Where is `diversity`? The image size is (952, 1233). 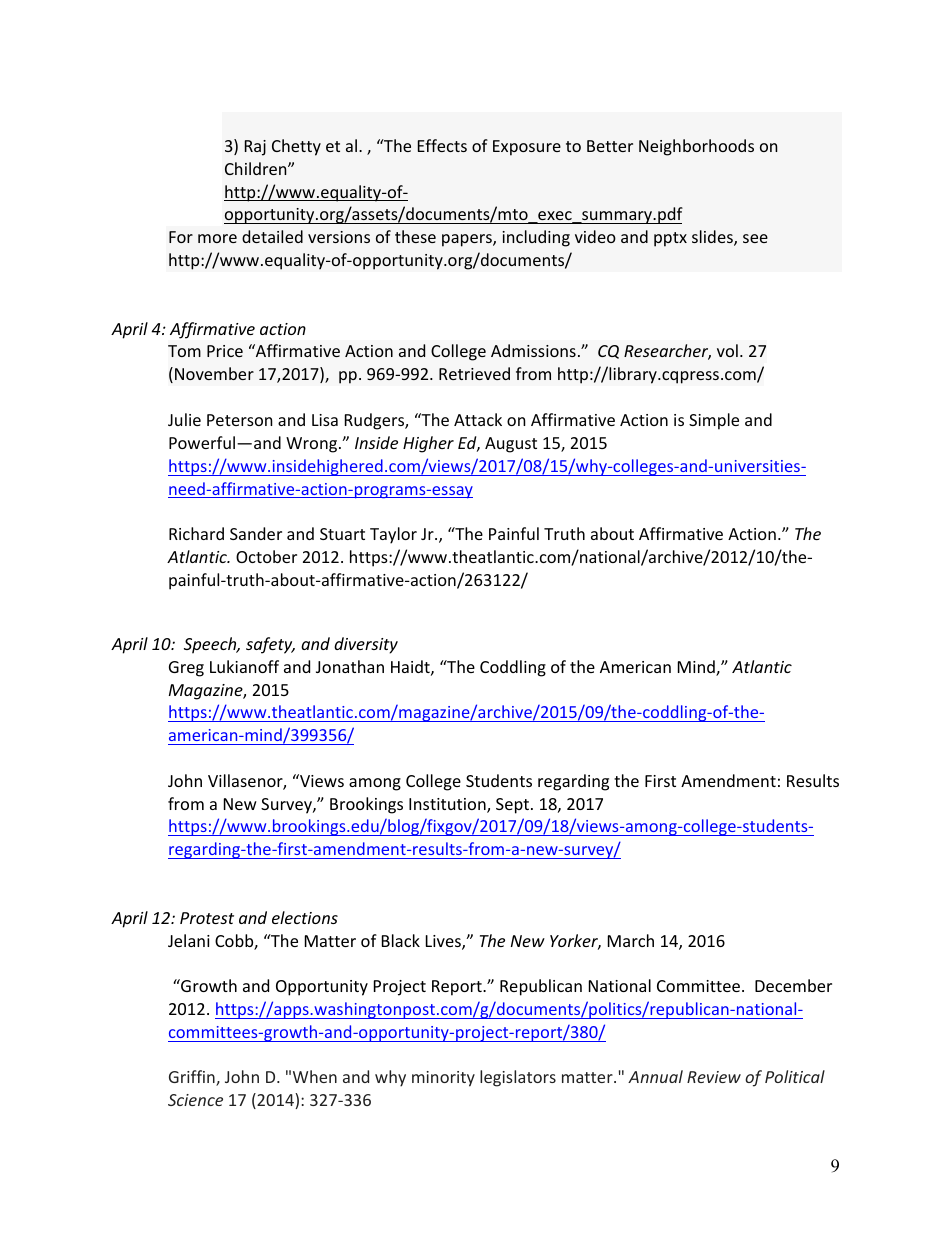
diversity is located at coordinates (366, 645).
